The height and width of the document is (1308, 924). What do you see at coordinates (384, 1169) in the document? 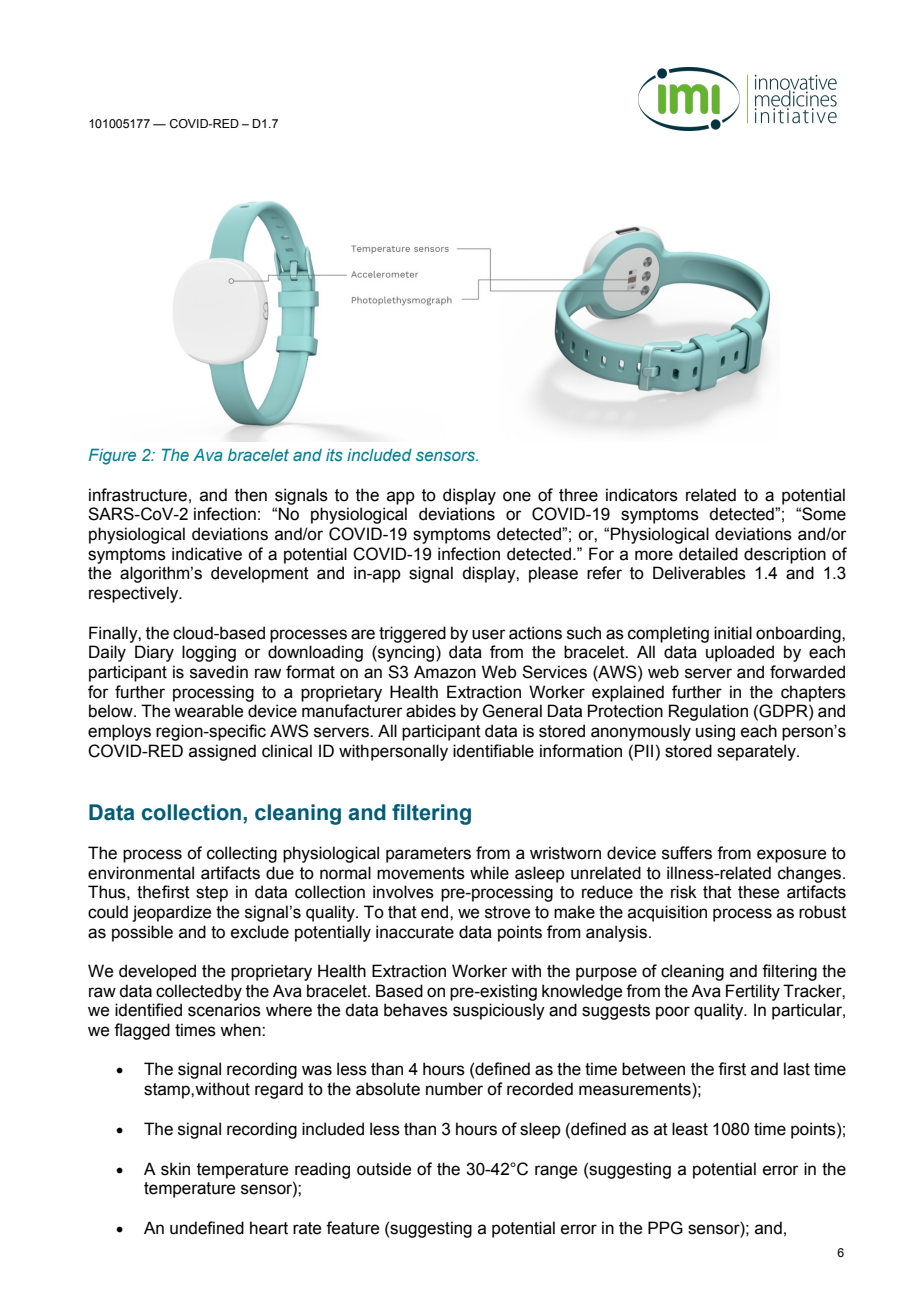
I see `outside` at bounding box center [384, 1169].
